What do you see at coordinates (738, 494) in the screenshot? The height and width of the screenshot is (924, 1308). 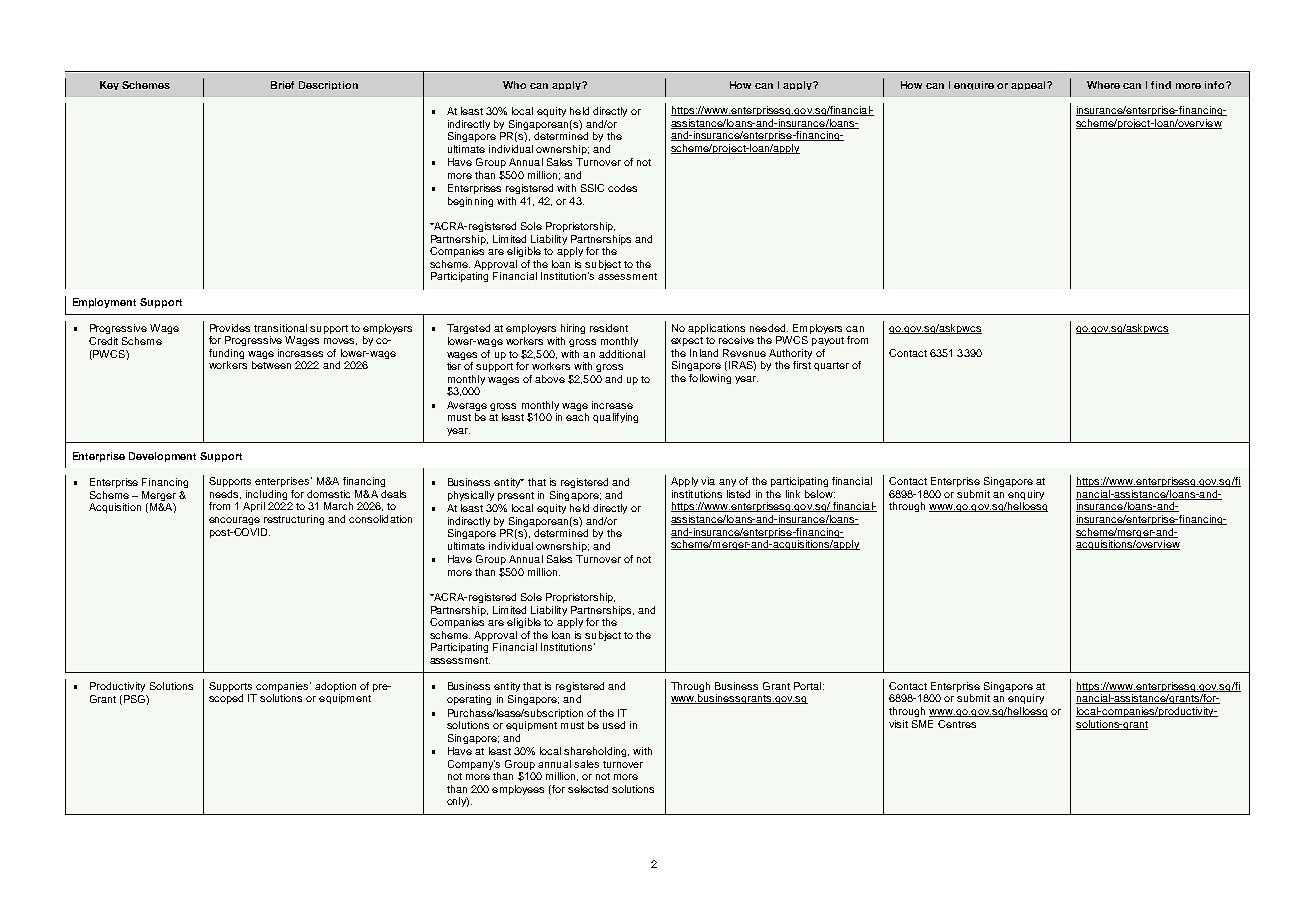 I see `listed` at bounding box center [738, 494].
